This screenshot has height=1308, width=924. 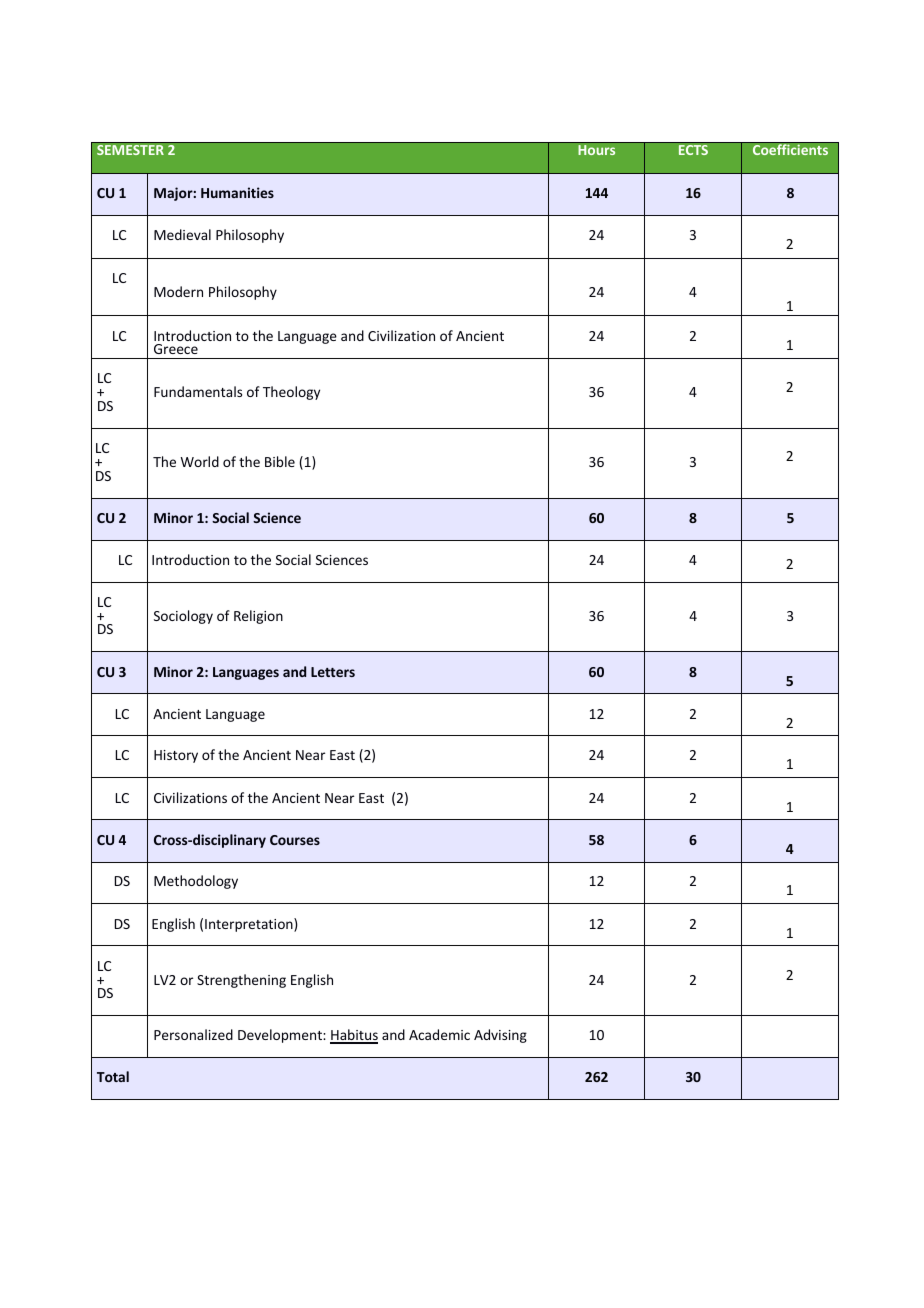 I want to click on History, so click(x=176, y=756).
